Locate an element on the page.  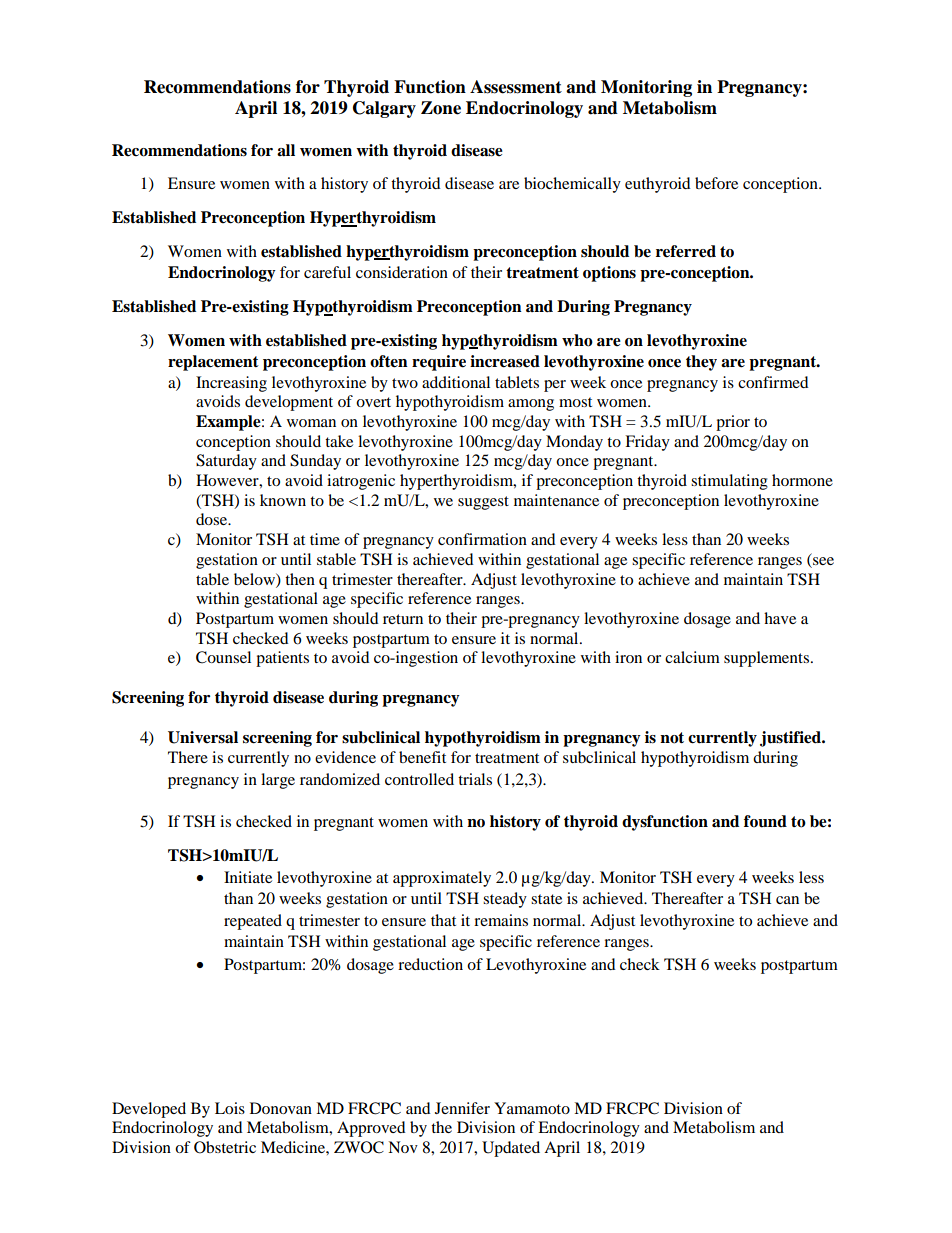
can is located at coordinates (787, 900).
